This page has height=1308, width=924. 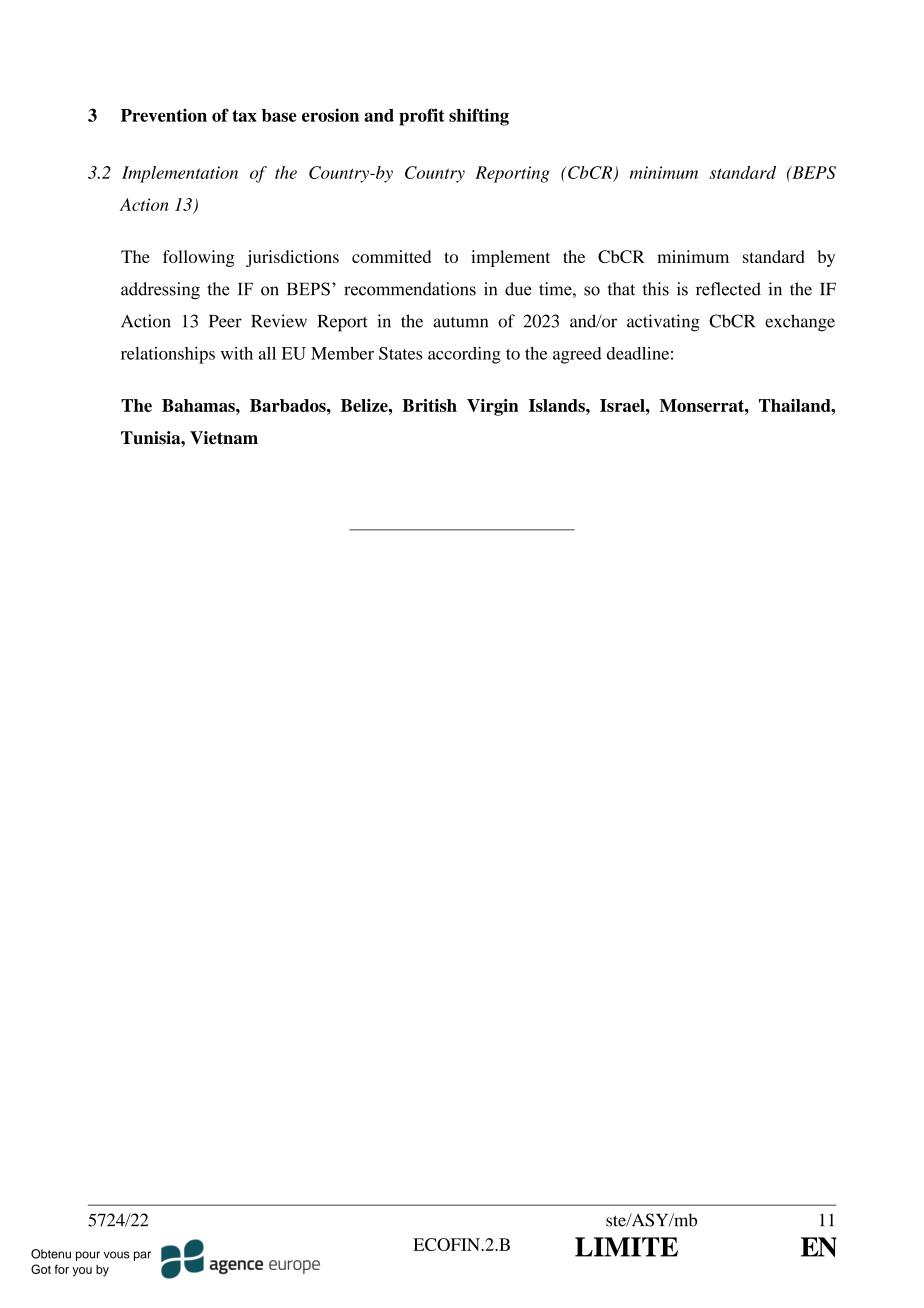 What do you see at coordinates (728, 289) in the page?
I see `reflected` at bounding box center [728, 289].
